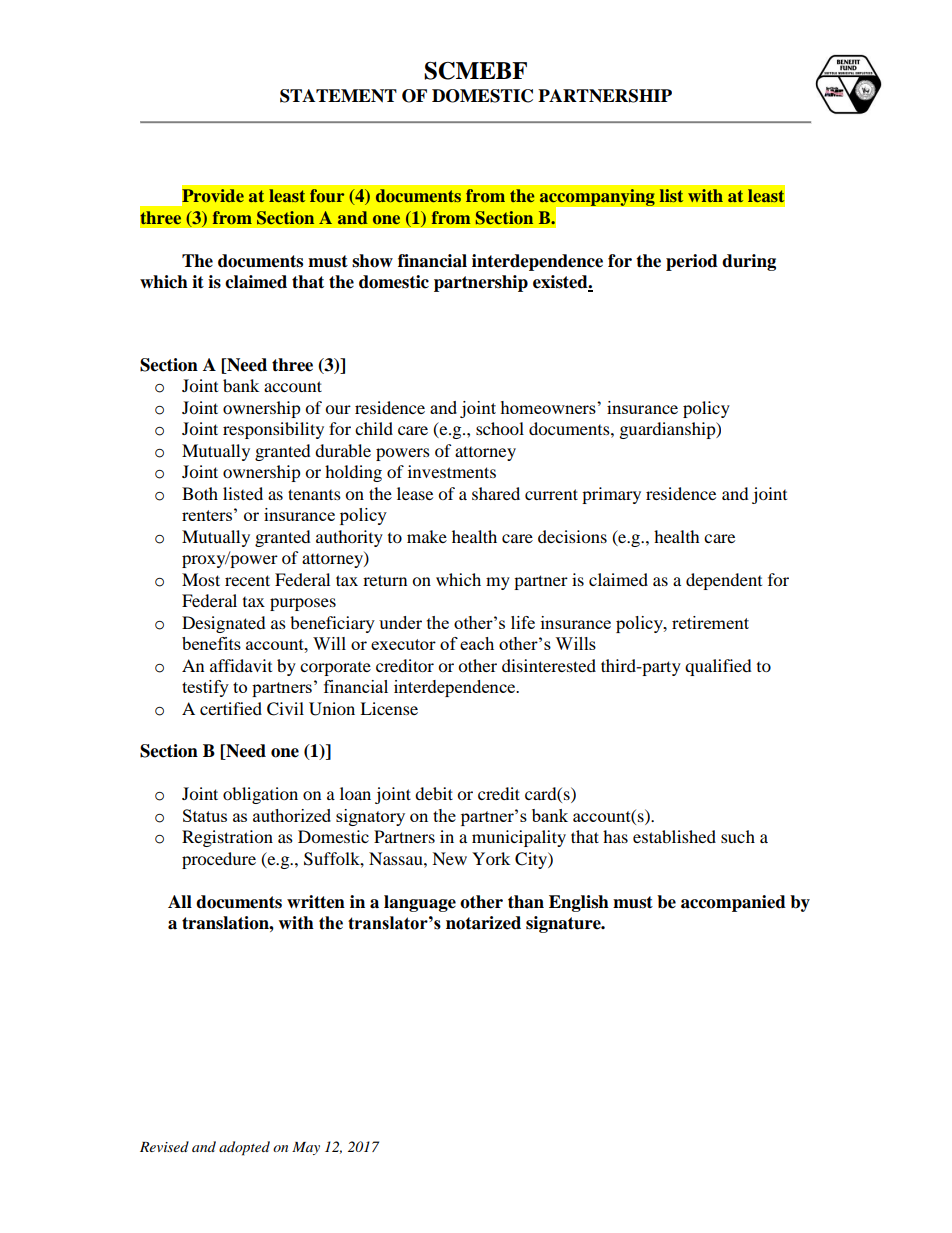 The width and height of the image is (952, 1233). I want to click on signature, so click(564, 924).
